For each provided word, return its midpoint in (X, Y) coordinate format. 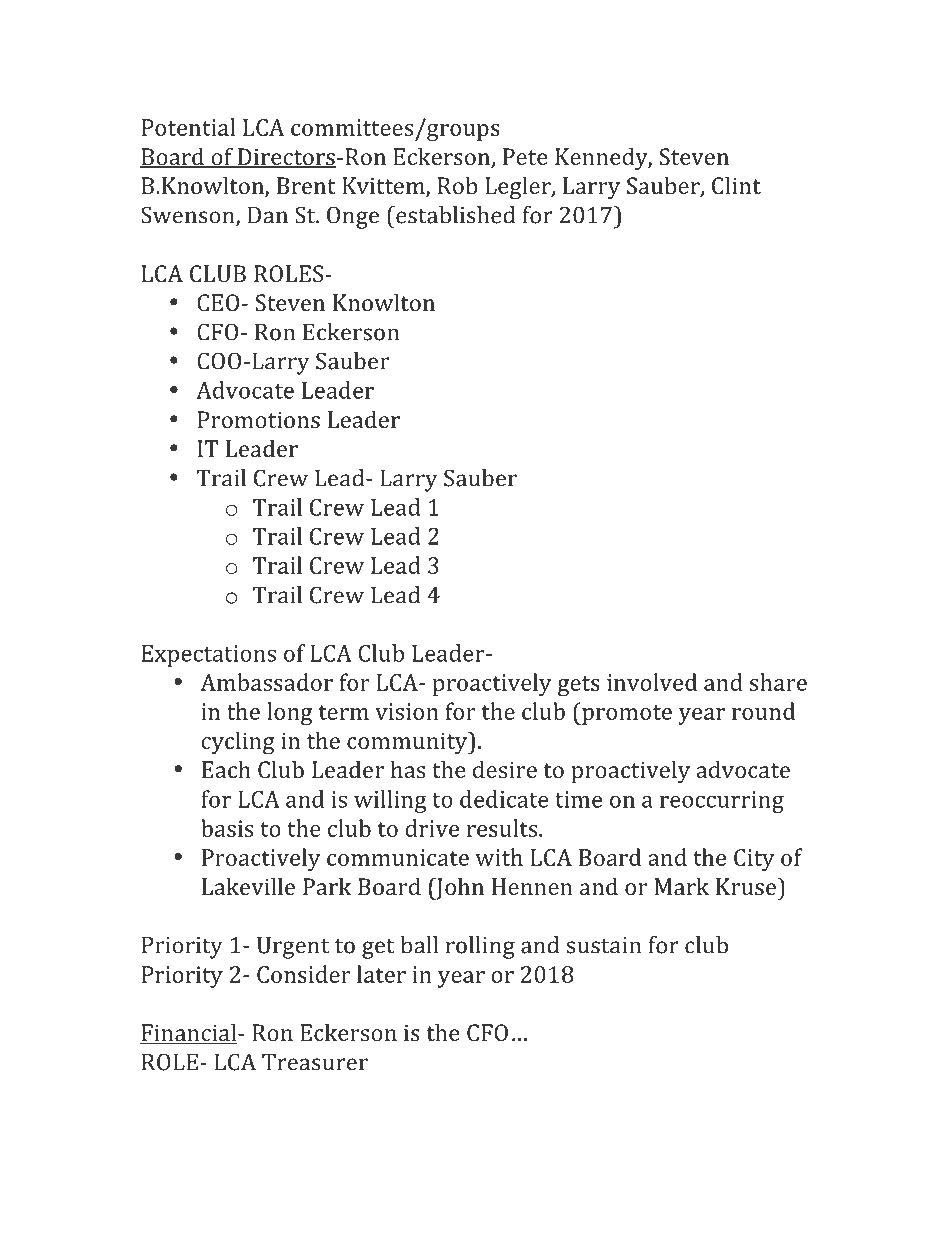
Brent (306, 185)
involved (652, 682)
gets (579, 686)
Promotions (259, 419)
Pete (525, 156)
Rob (457, 185)
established (454, 215)
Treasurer (315, 1062)
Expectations (209, 656)
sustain (604, 945)
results (503, 828)
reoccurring (722, 802)
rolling (480, 947)
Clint (736, 185)
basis (227, 828)
